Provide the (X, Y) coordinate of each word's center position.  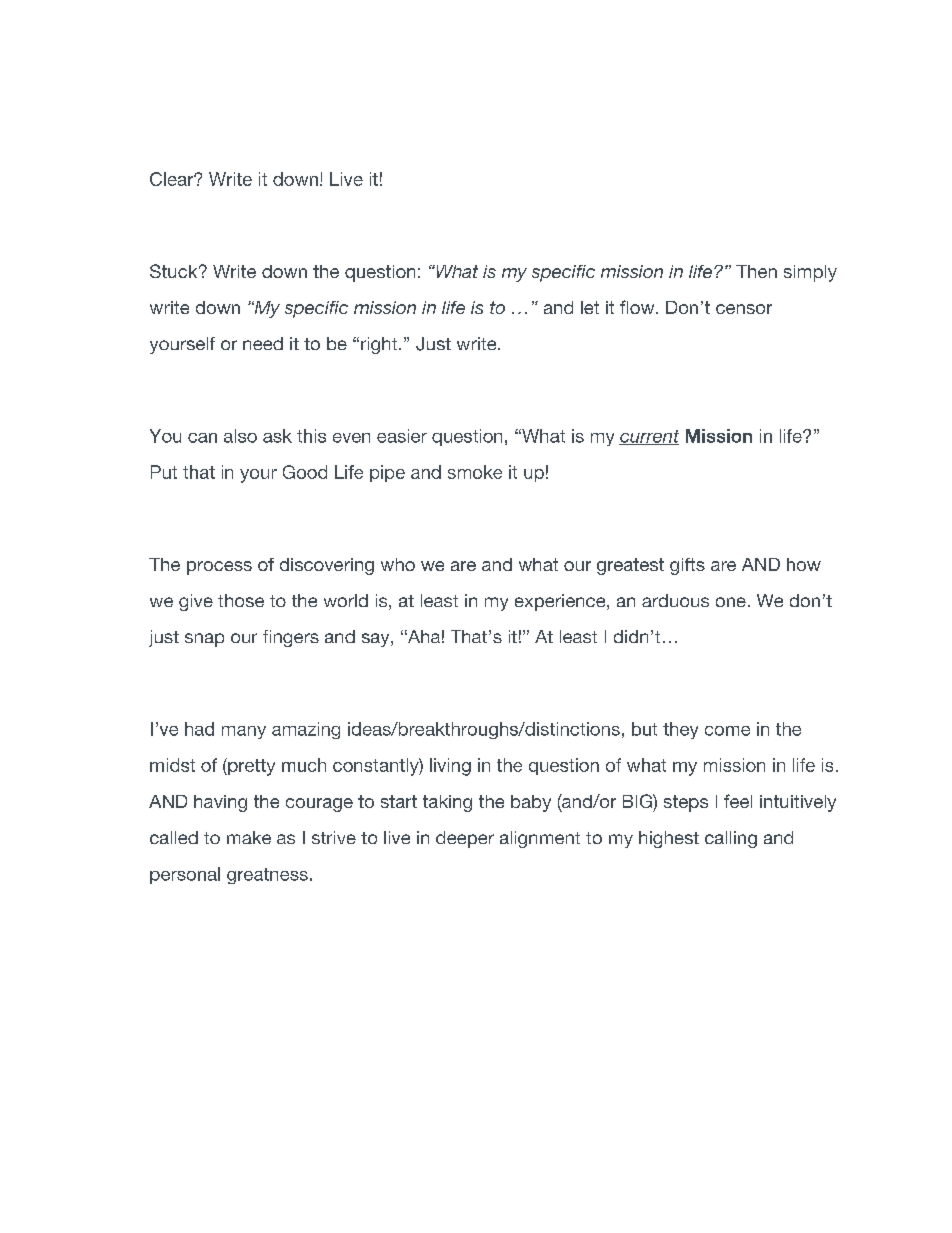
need (263, 343)
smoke (475, 472)
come (727, 731)
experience (560, 602)
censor (744, 309)
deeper (465, 839)
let (590, 307)
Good (305, 472)
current (649, 437)
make (249, 837)
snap (204, 640)
